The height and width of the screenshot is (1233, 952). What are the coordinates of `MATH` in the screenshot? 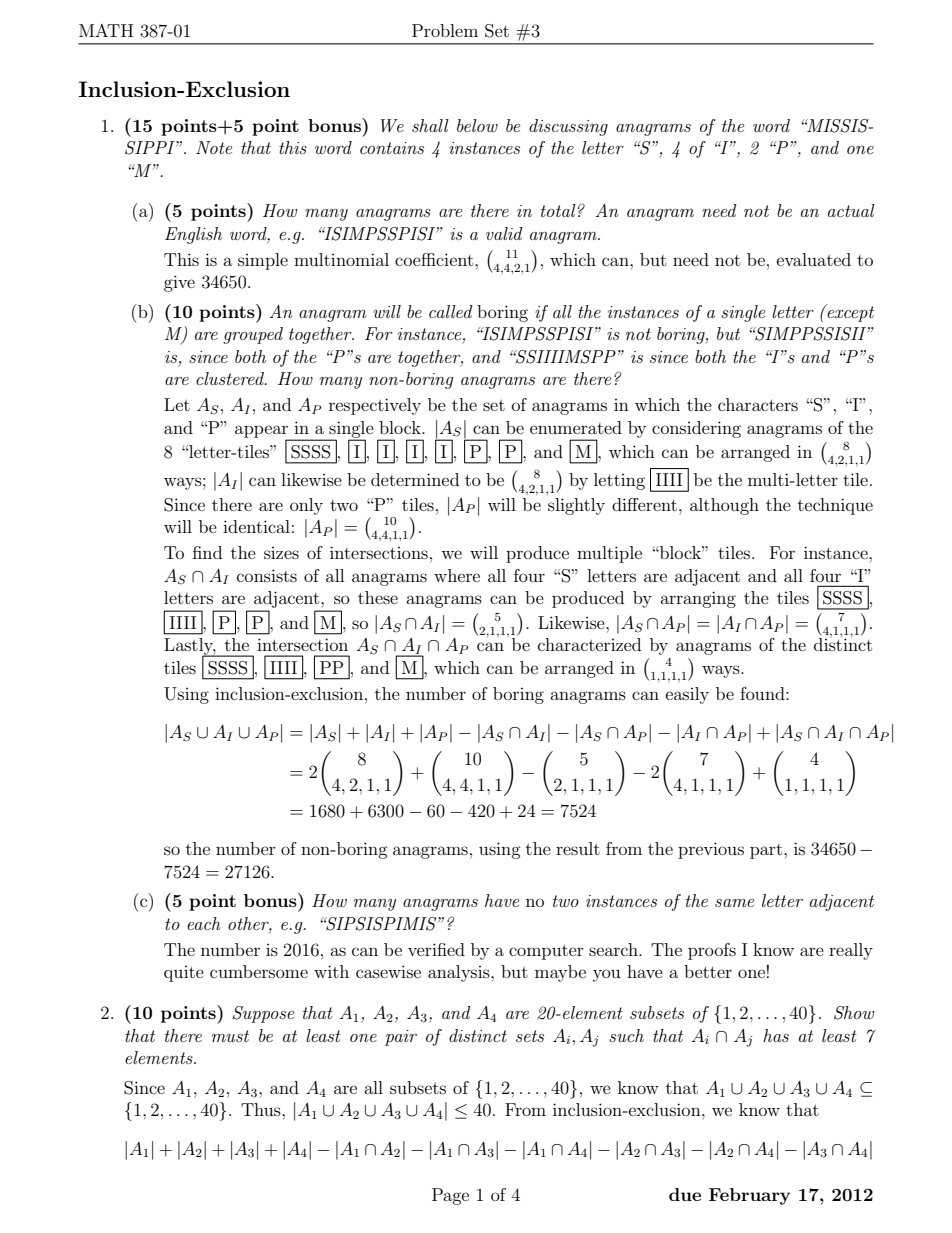 It's located at (106, 30).
